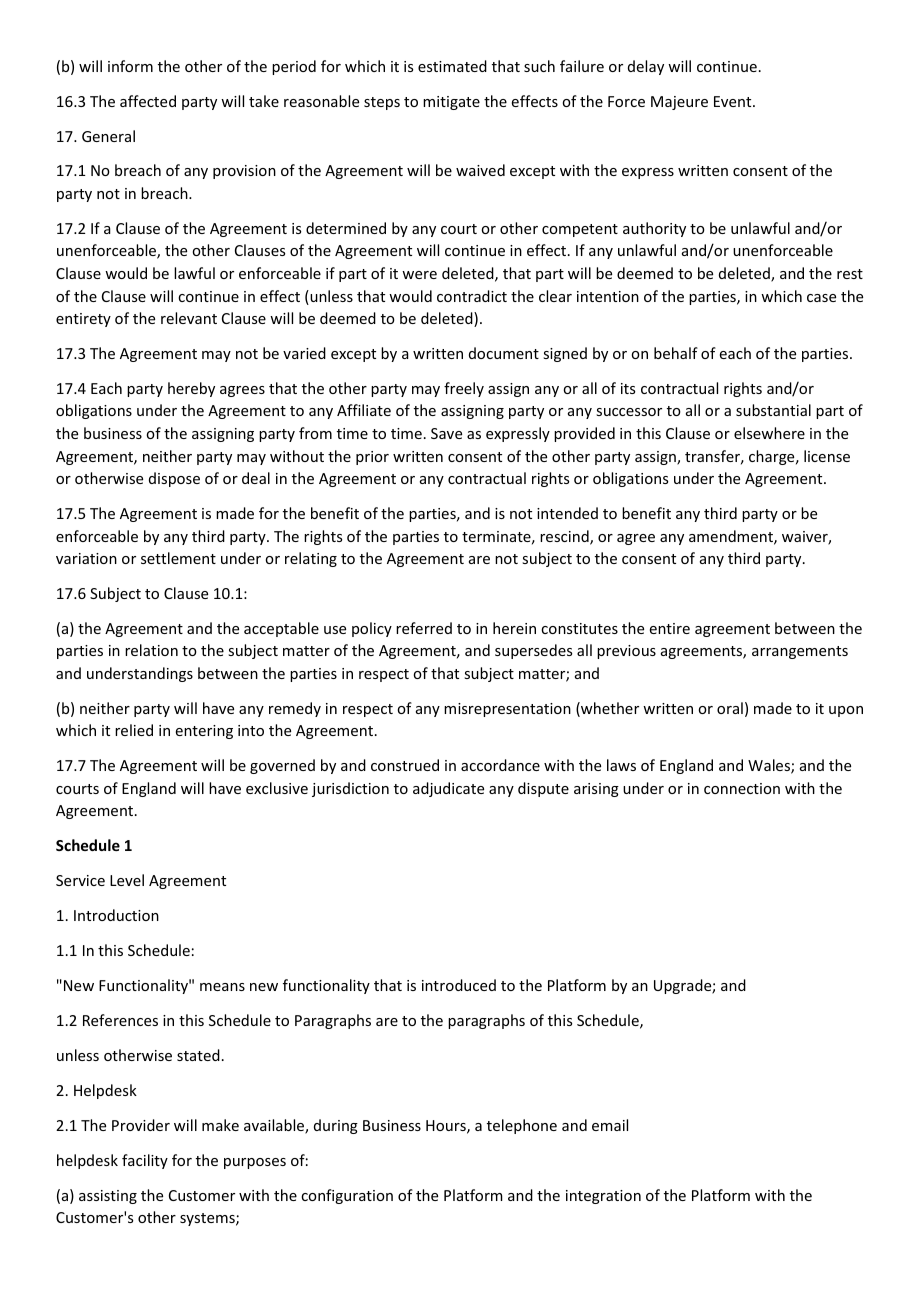  I want to click on connection, so click(742, 788).
